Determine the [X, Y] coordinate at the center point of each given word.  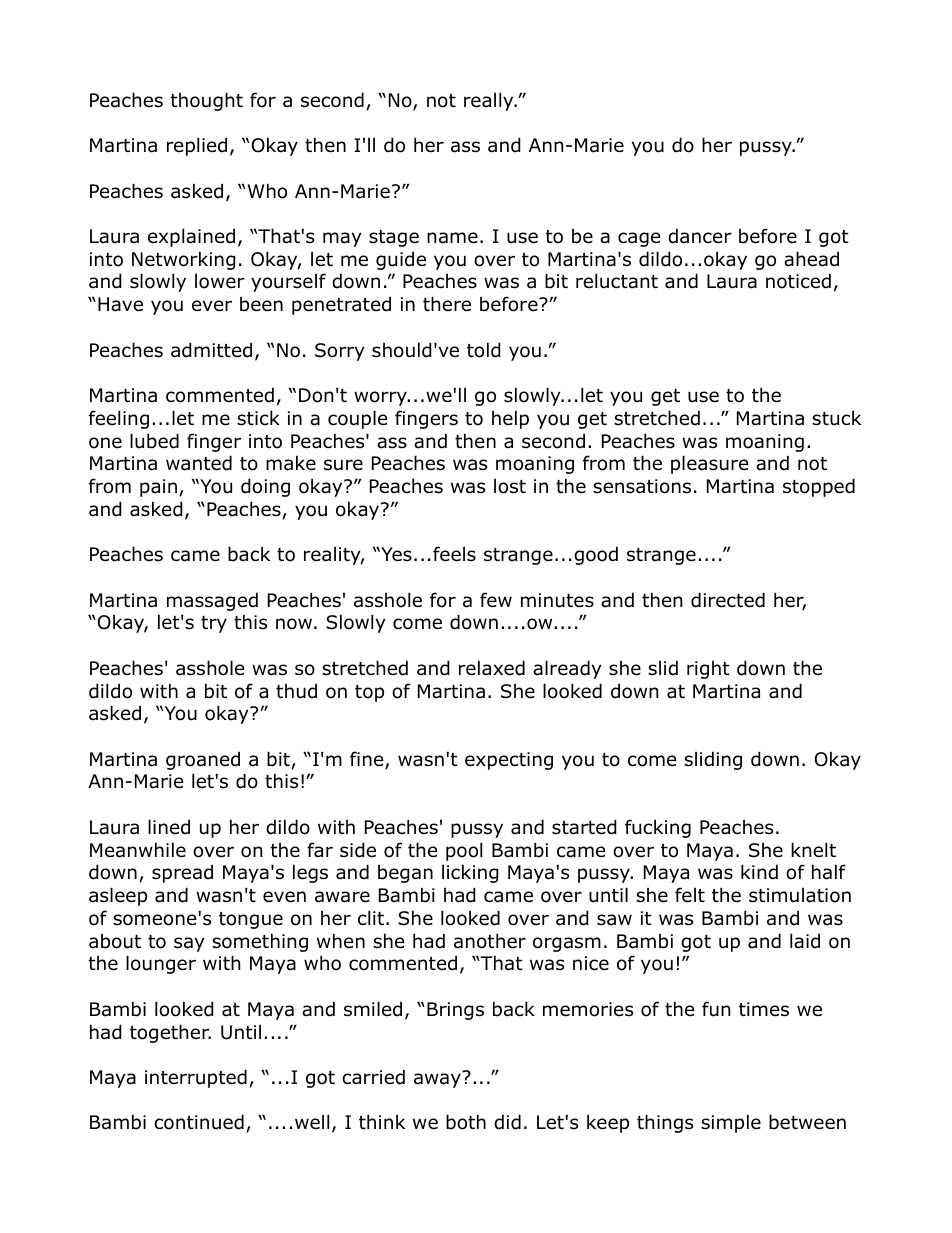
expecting [509, 761]
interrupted [196, 1078]
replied [197, 146]
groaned [203, 760]
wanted [199, 463]
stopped [819, 487]
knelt [813, 850]
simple [731, 1123]
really [490, 101]
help [510, 419]
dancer [700, 236]
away [437, 1080]
